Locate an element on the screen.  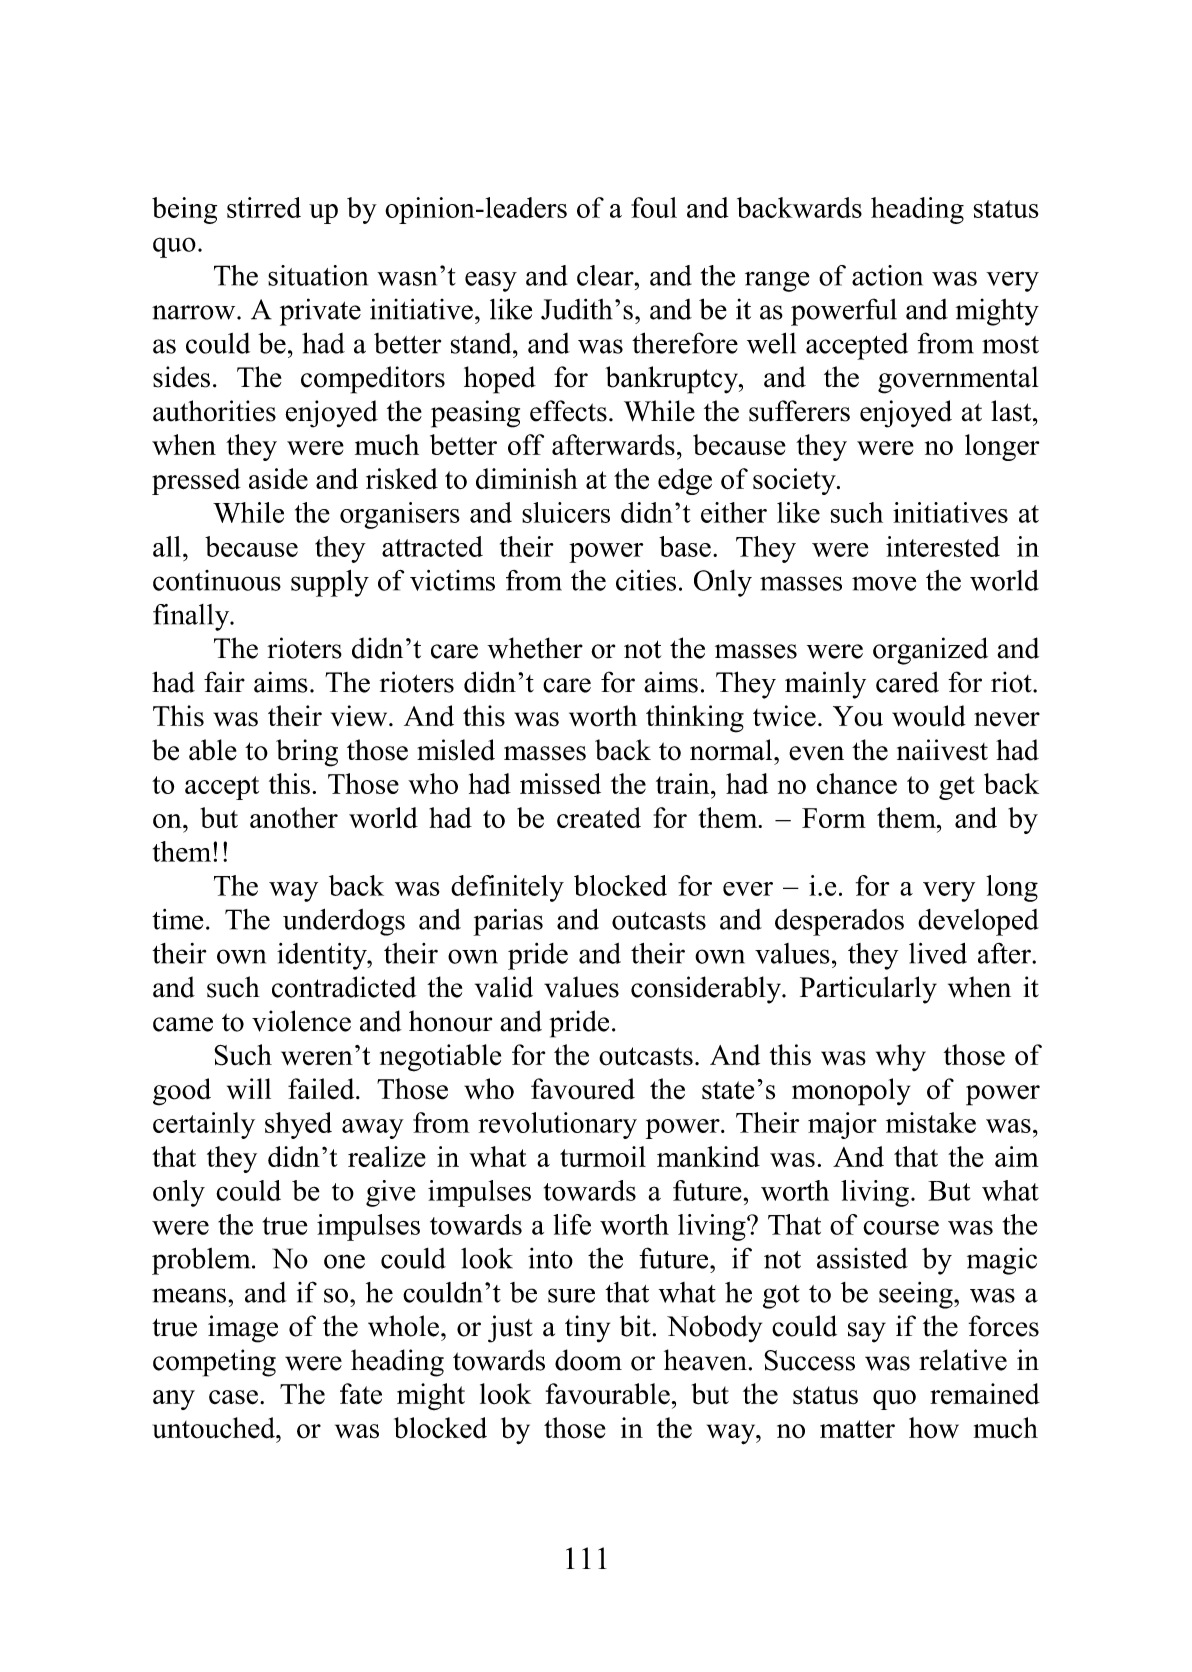
case is located at coordinates (233, 1397).
